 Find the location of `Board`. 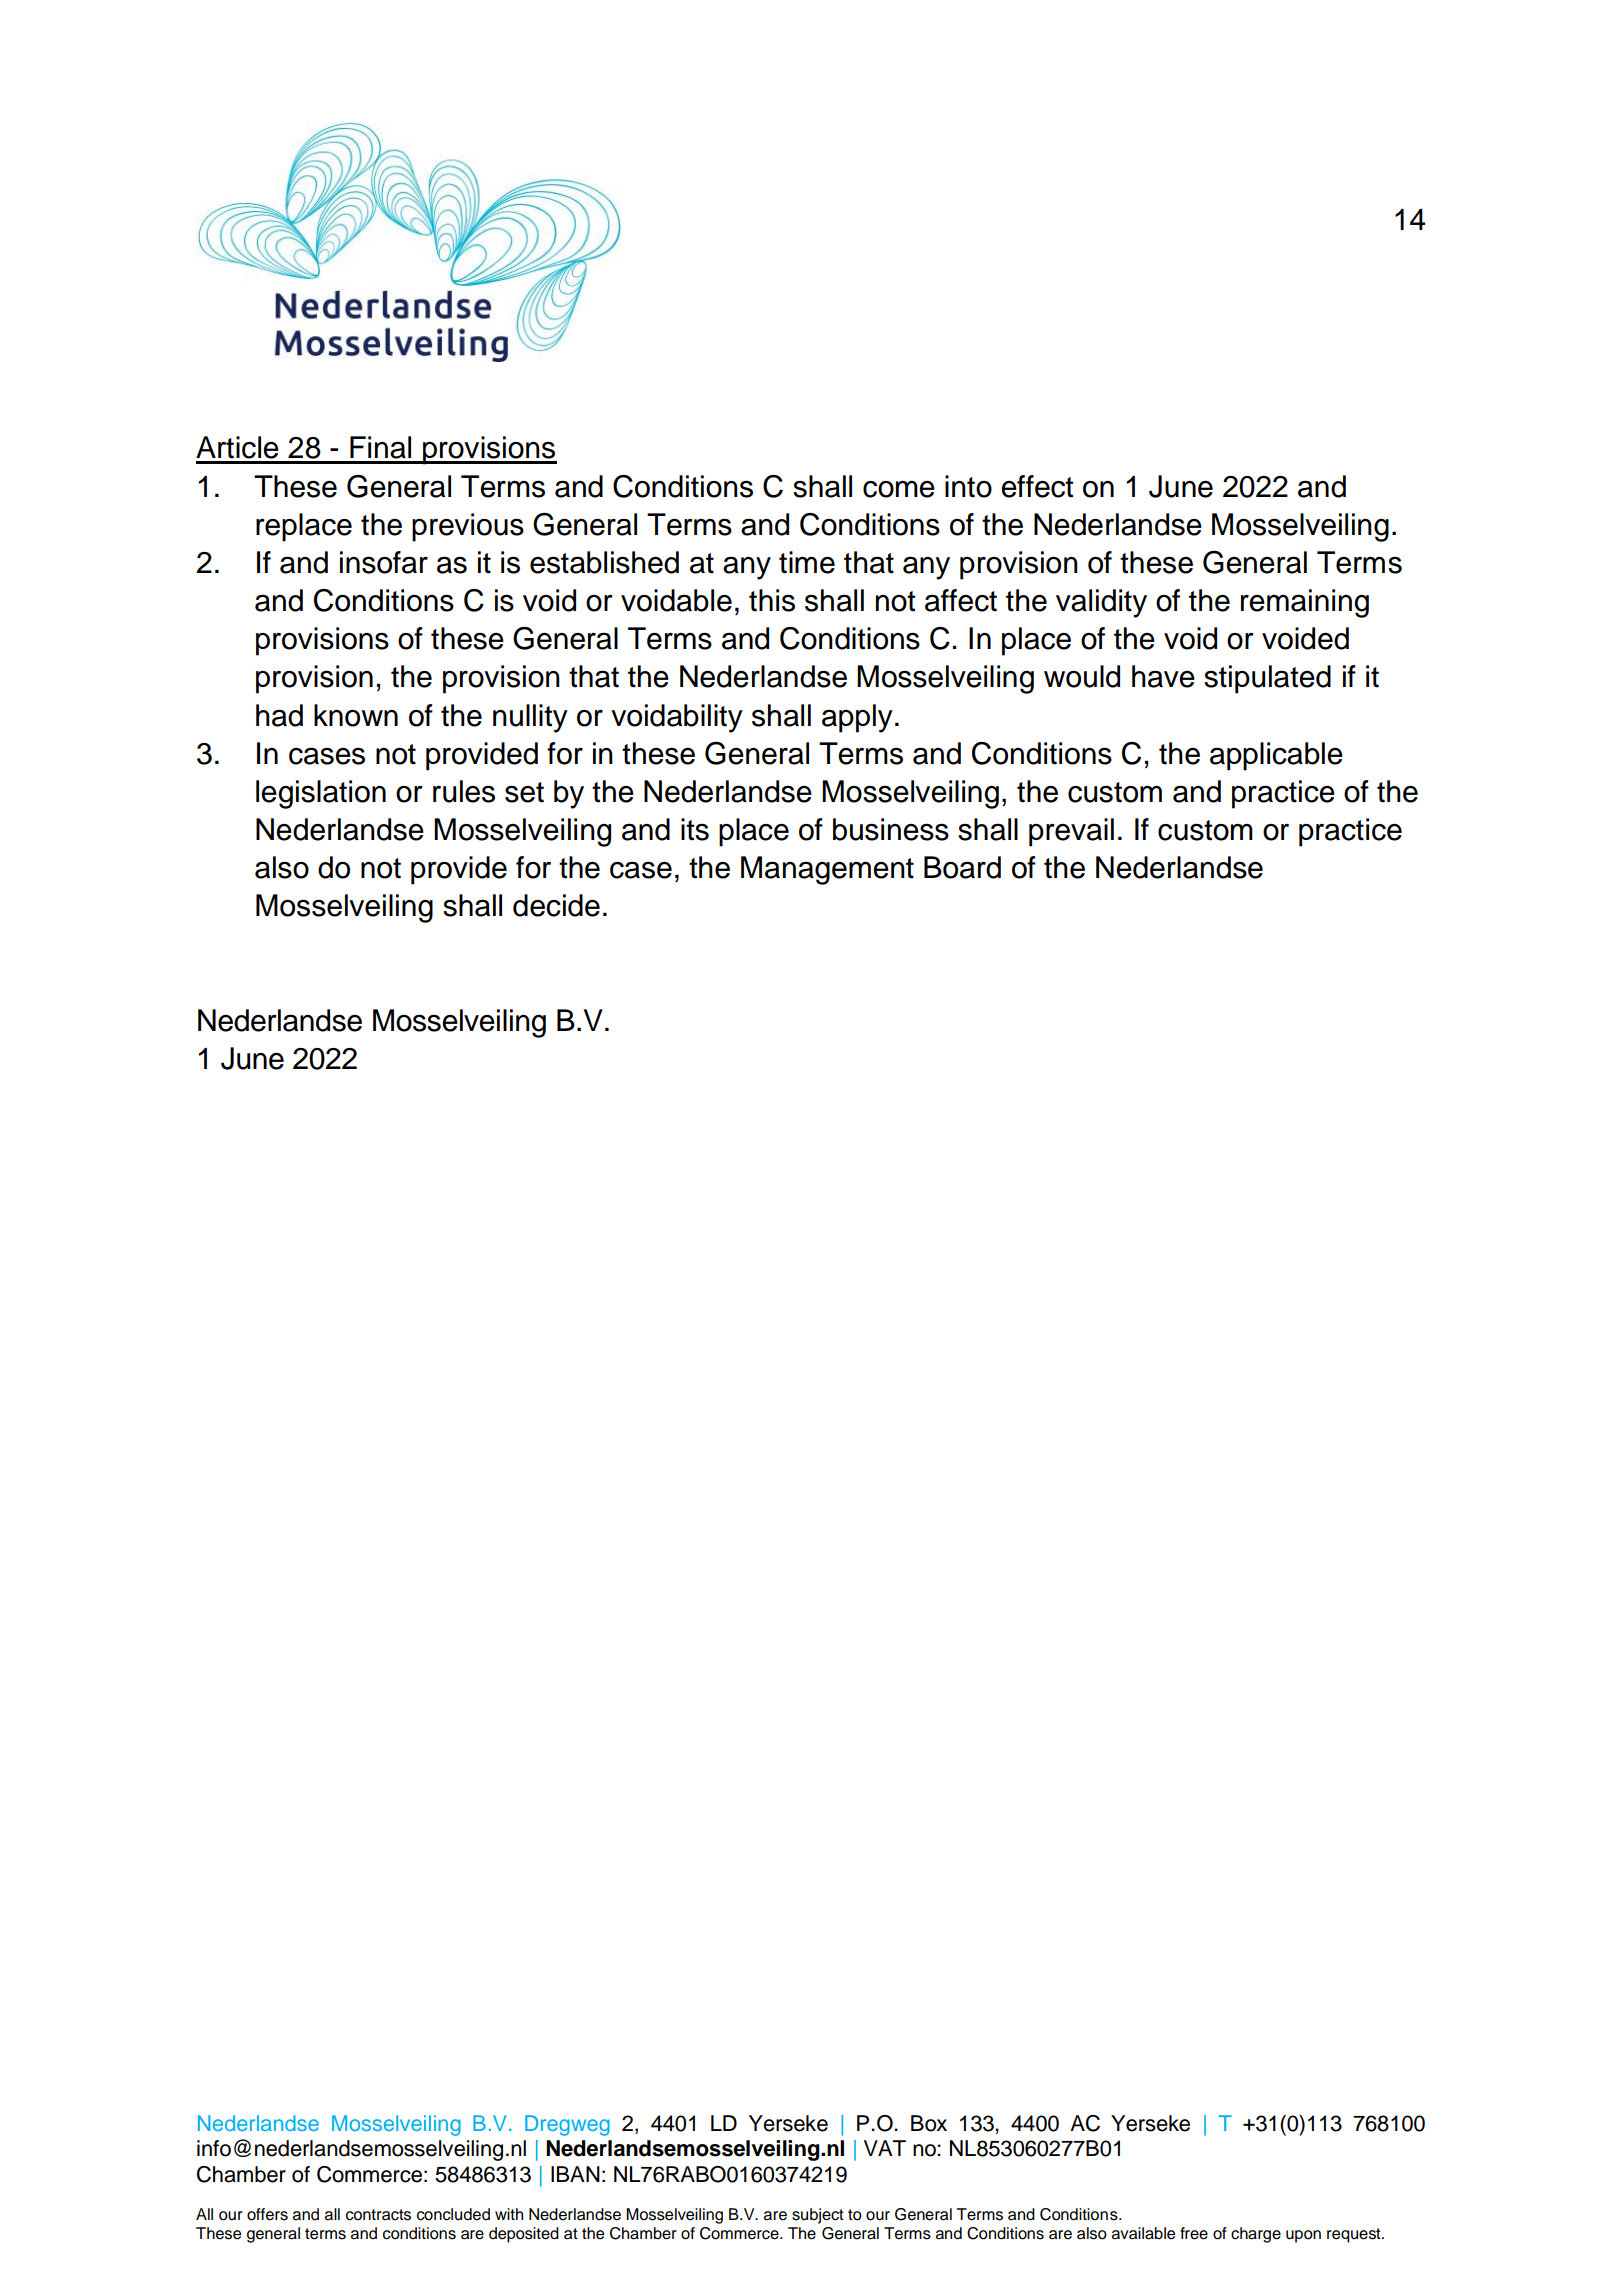

Board is located at coordinates (962, 867).
